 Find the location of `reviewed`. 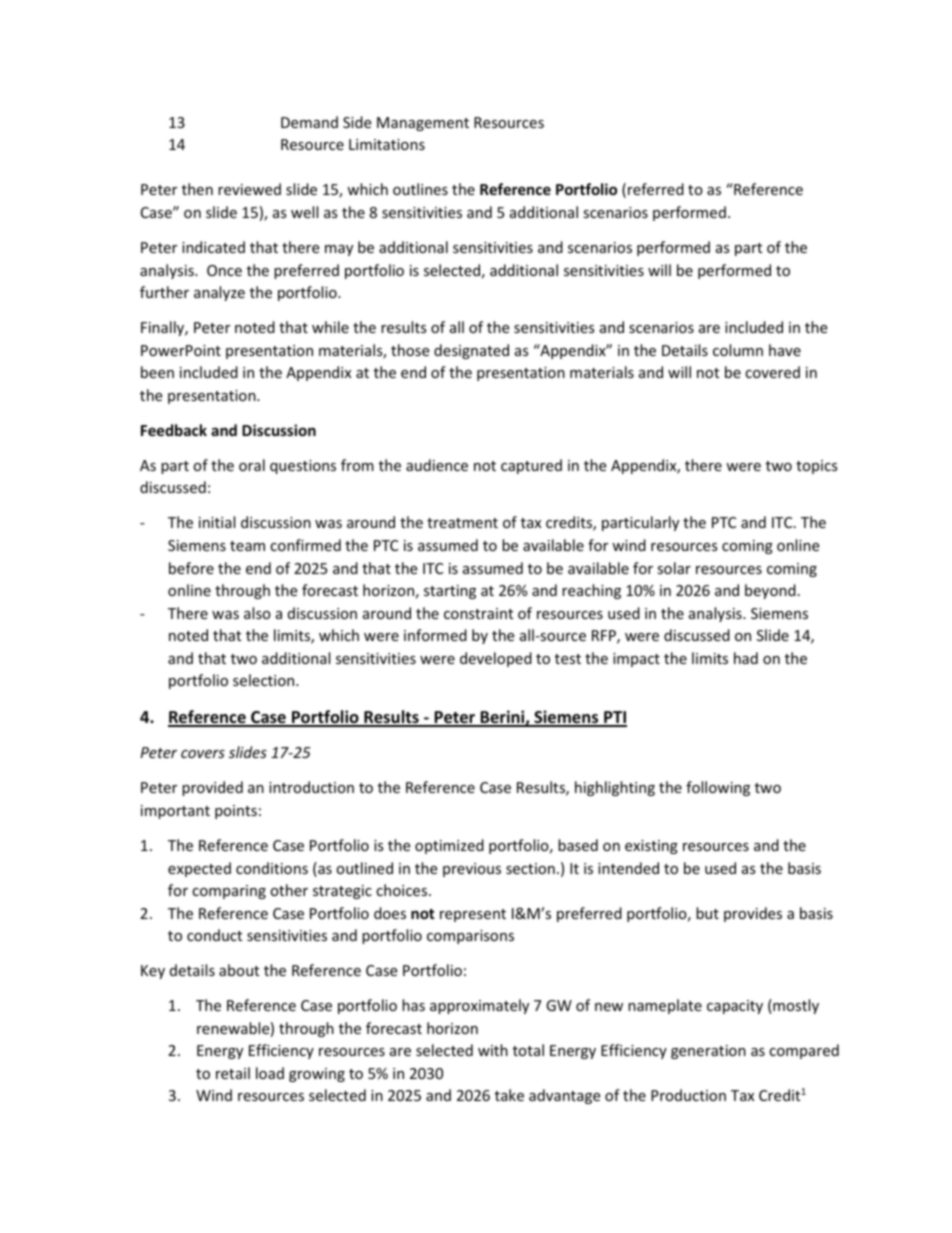

reviewed is located at coordinates (249, 189).
